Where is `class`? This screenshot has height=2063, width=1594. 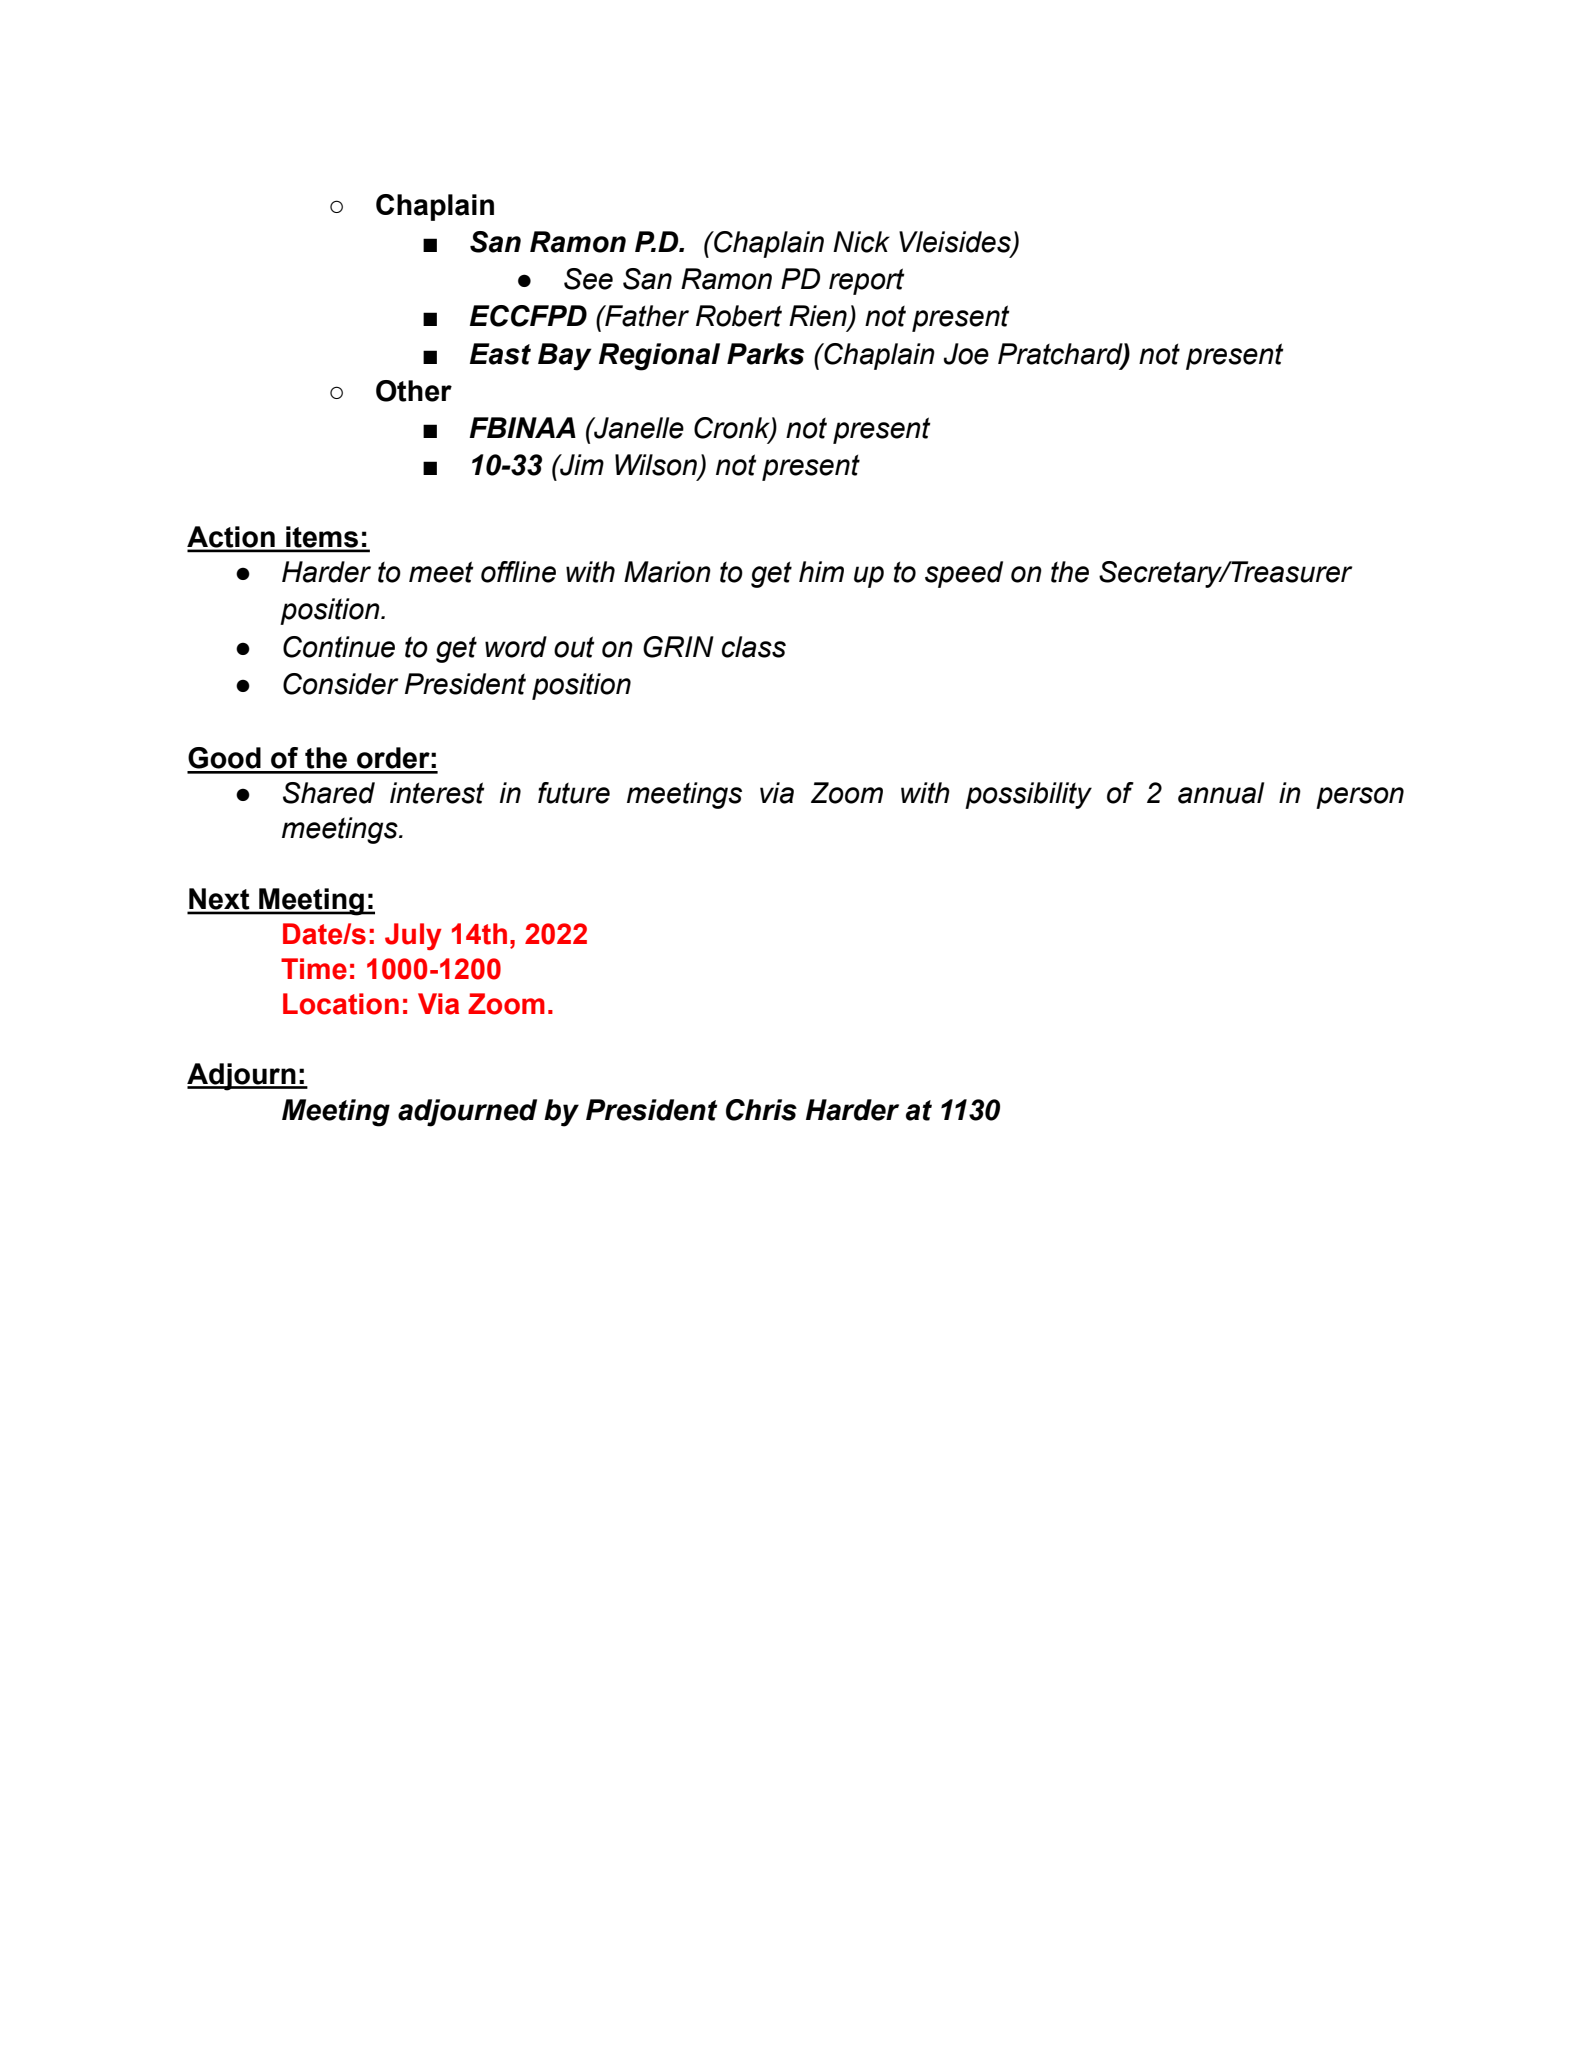
class is located at coordinates (754, 647).
